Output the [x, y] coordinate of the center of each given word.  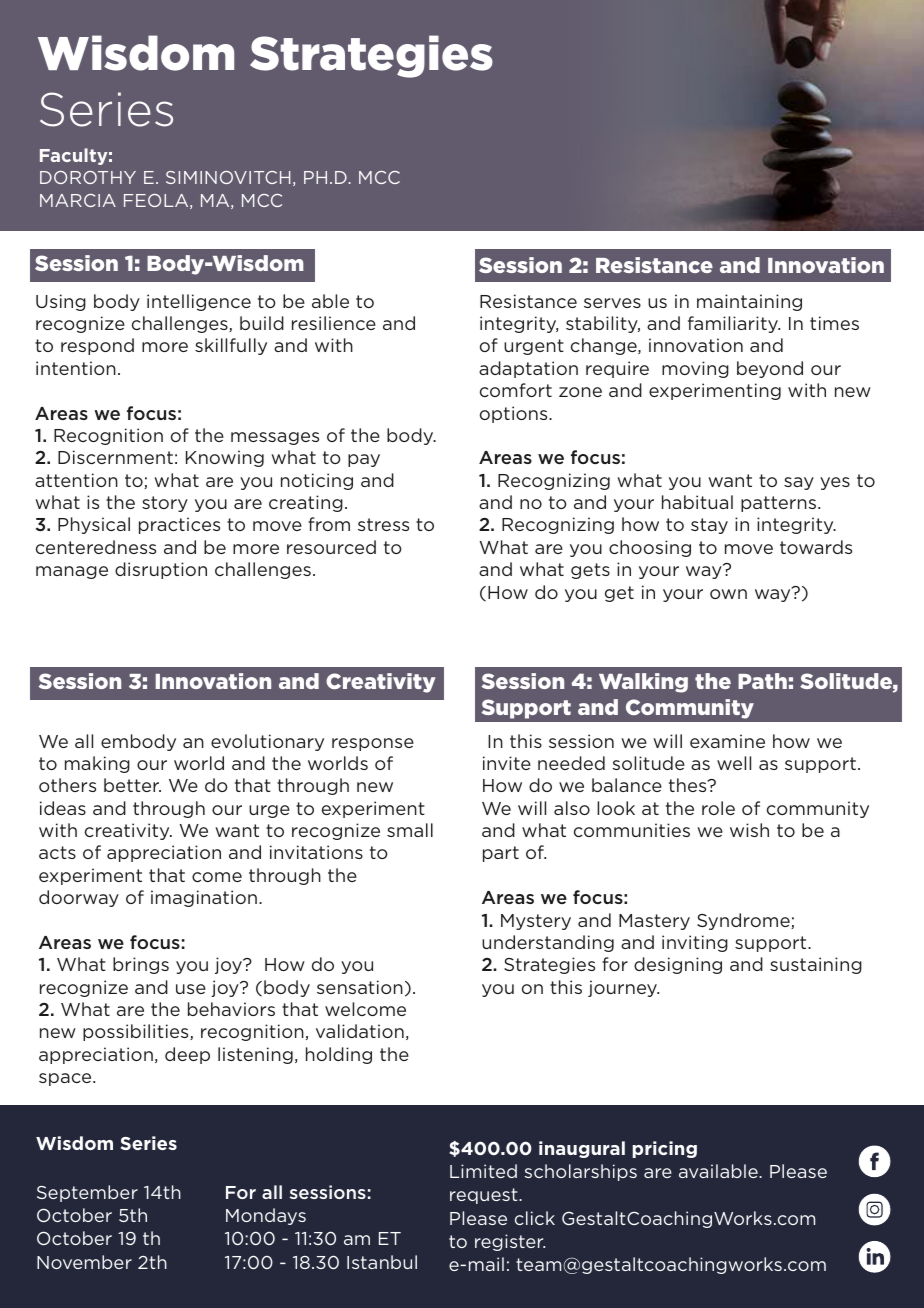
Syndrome [744, 921]
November [84, 1262]
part [501, 854]
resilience [334, 323]
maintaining [749, 302]
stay [709, 526]
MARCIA [78, 200]
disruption [161, 570]
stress [383, 524]
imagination [204, 898]
